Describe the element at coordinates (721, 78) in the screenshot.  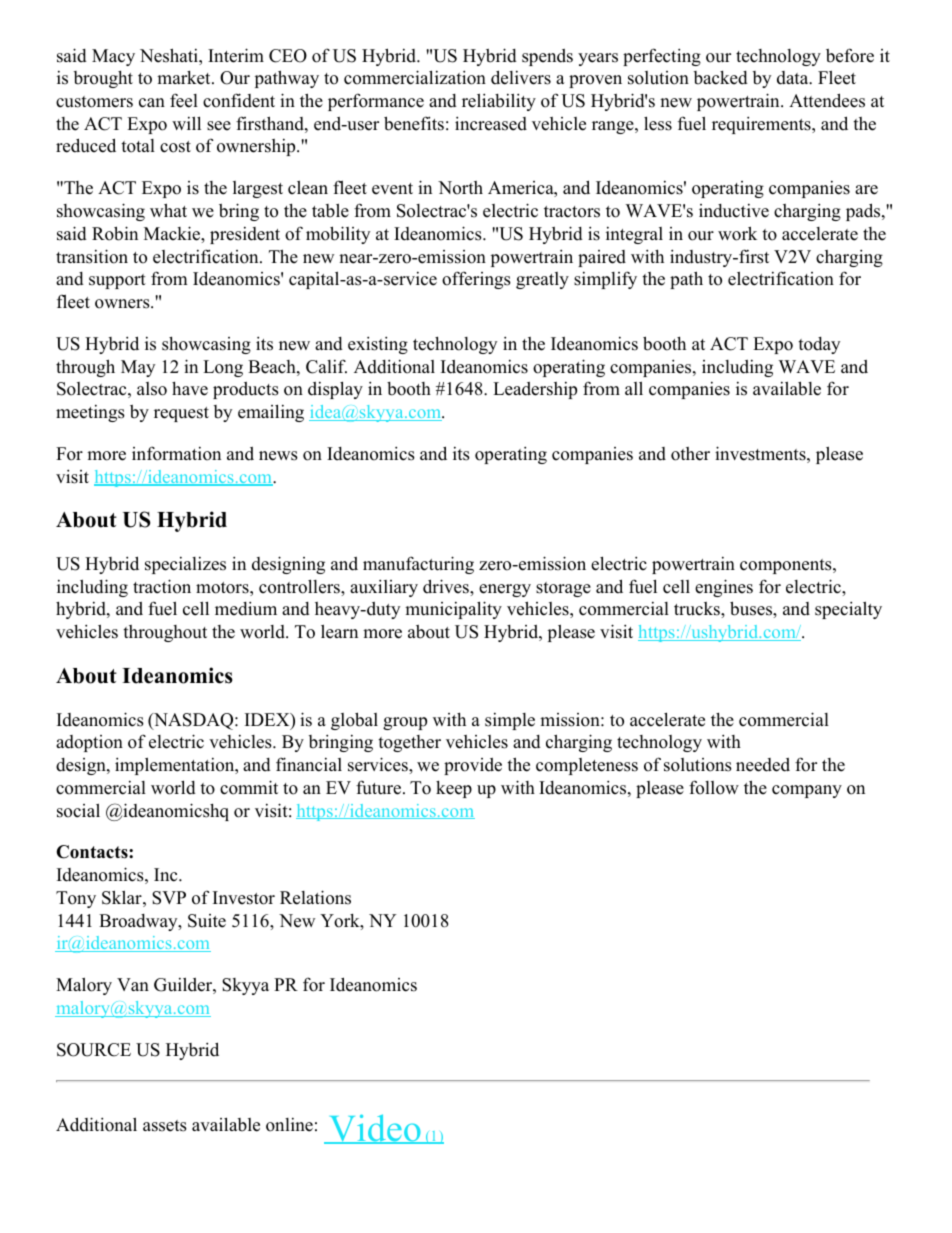
I see `backed` at that location.
